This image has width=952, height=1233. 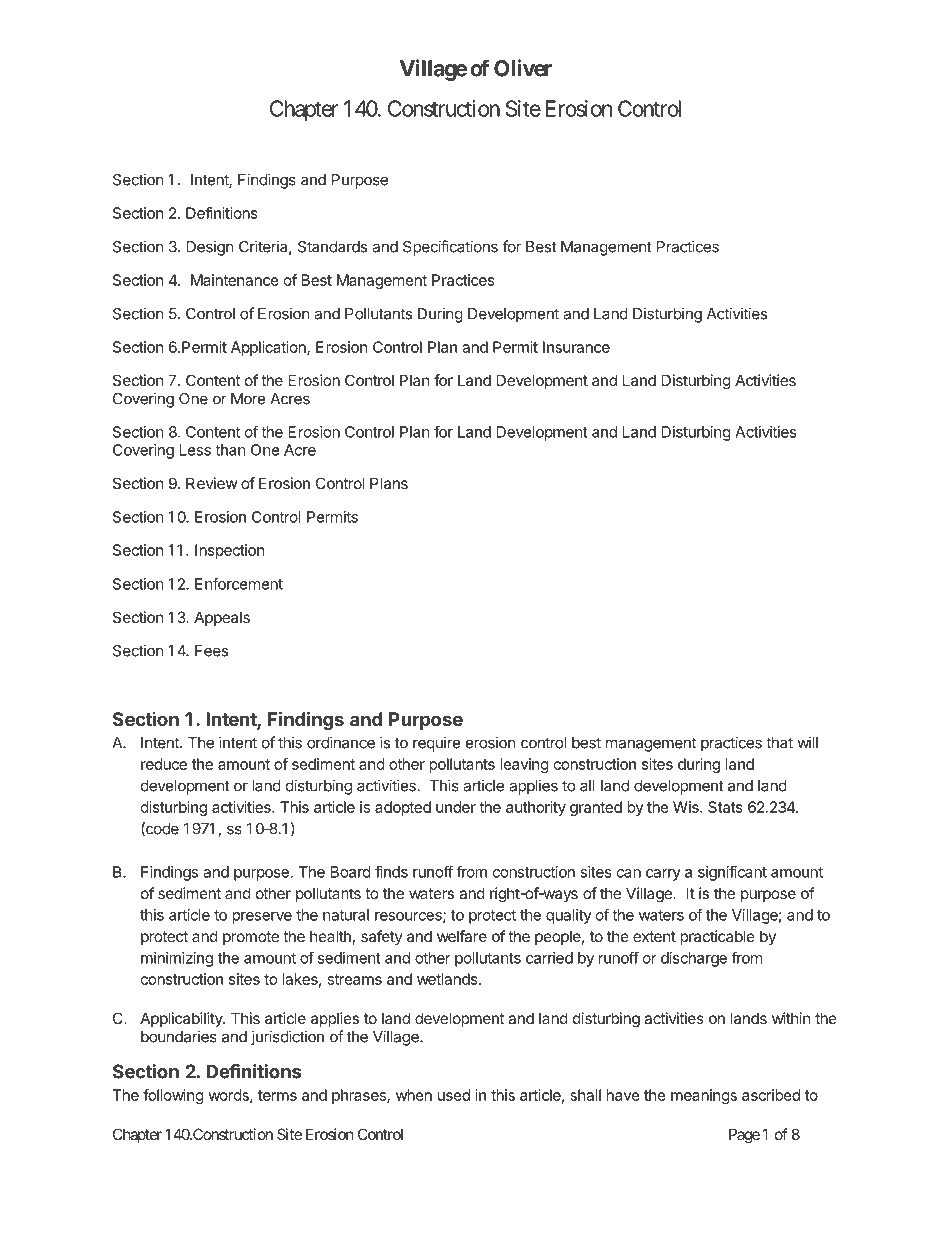 I want to click on that, so click(x=779, y=743).
